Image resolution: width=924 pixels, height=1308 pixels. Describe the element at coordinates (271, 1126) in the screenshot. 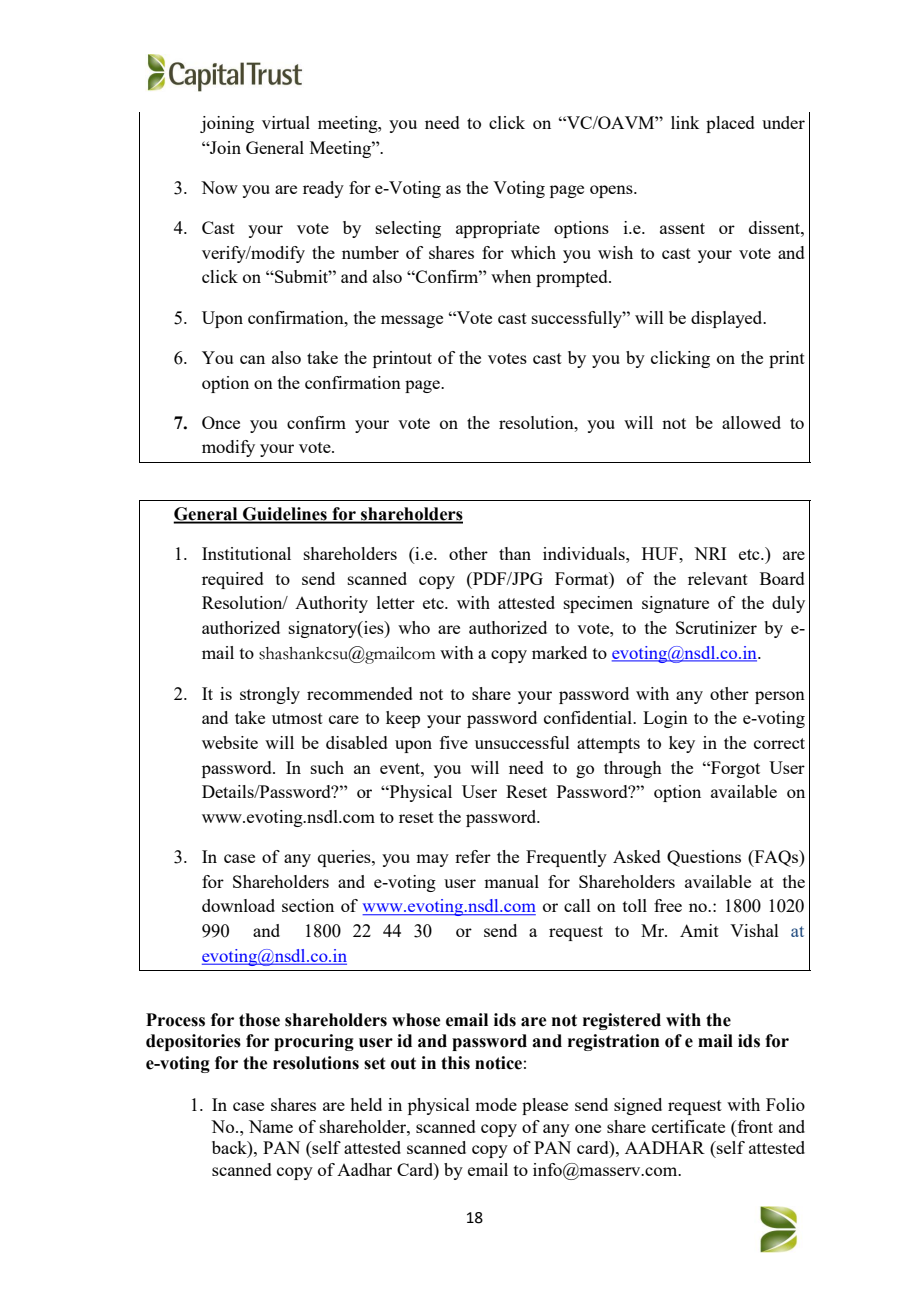

I see `Name` at that location.
